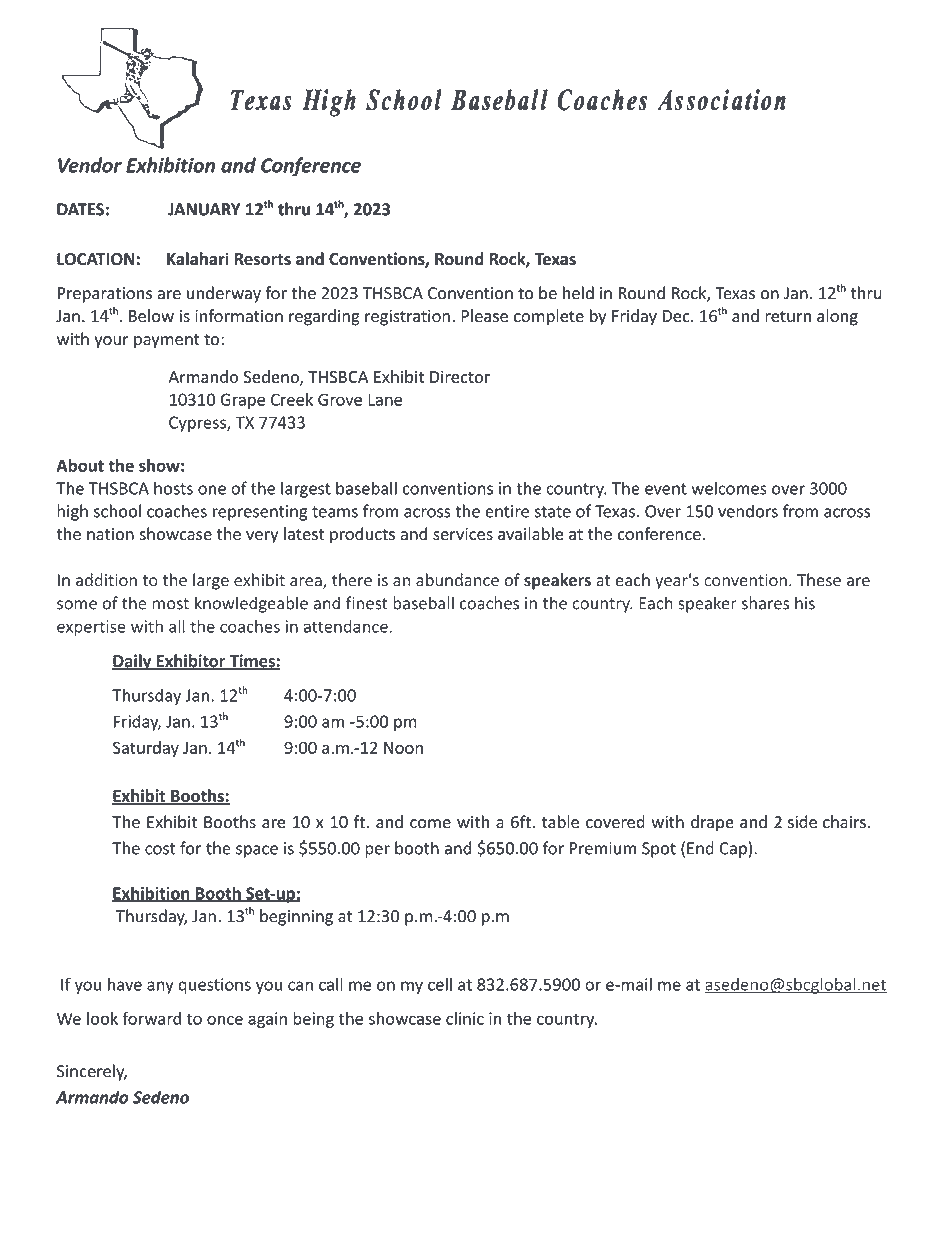 The image size is (952, 1233). I want to click on Please, so click(484, 316).
